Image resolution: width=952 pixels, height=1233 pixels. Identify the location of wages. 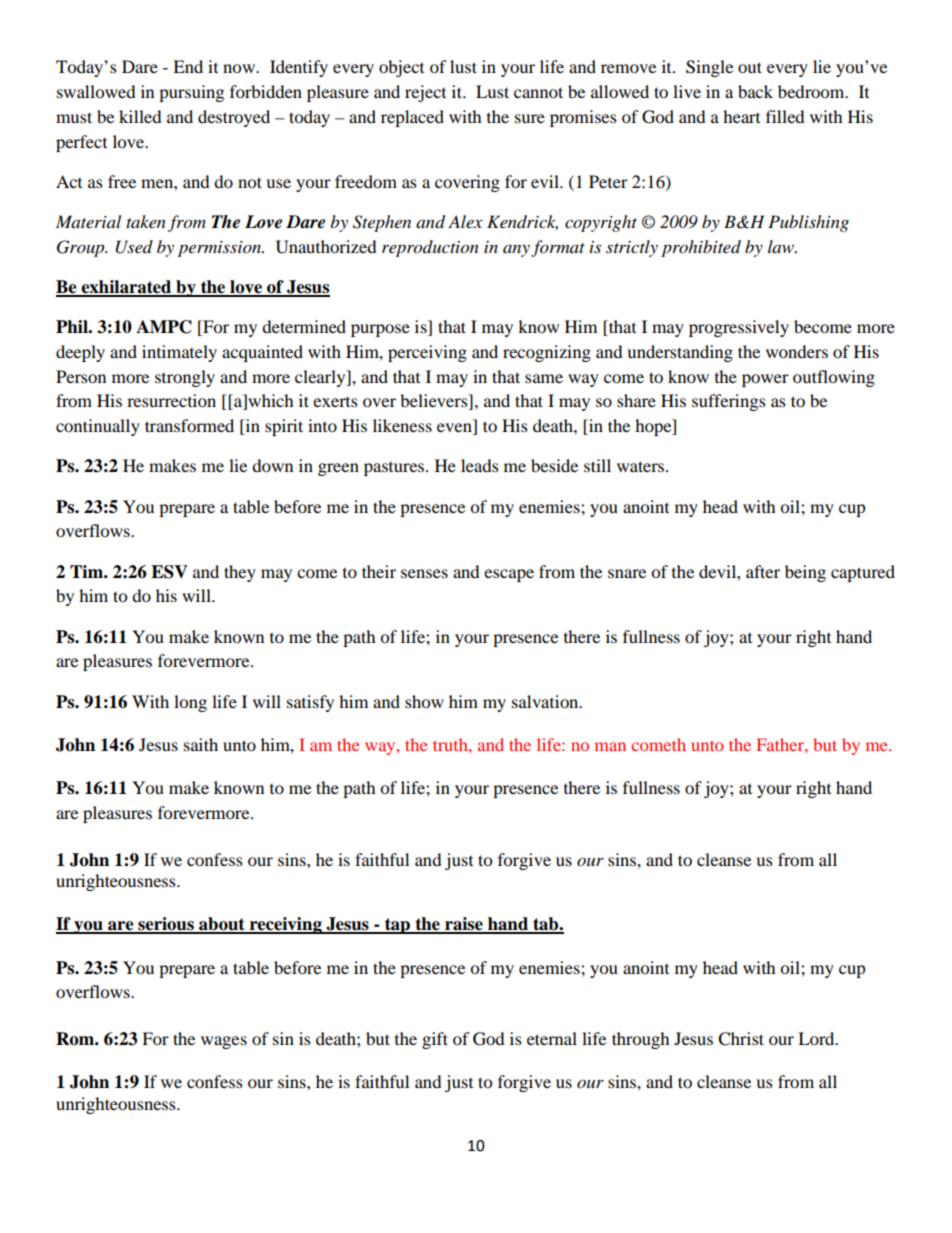
(224, 1042).
